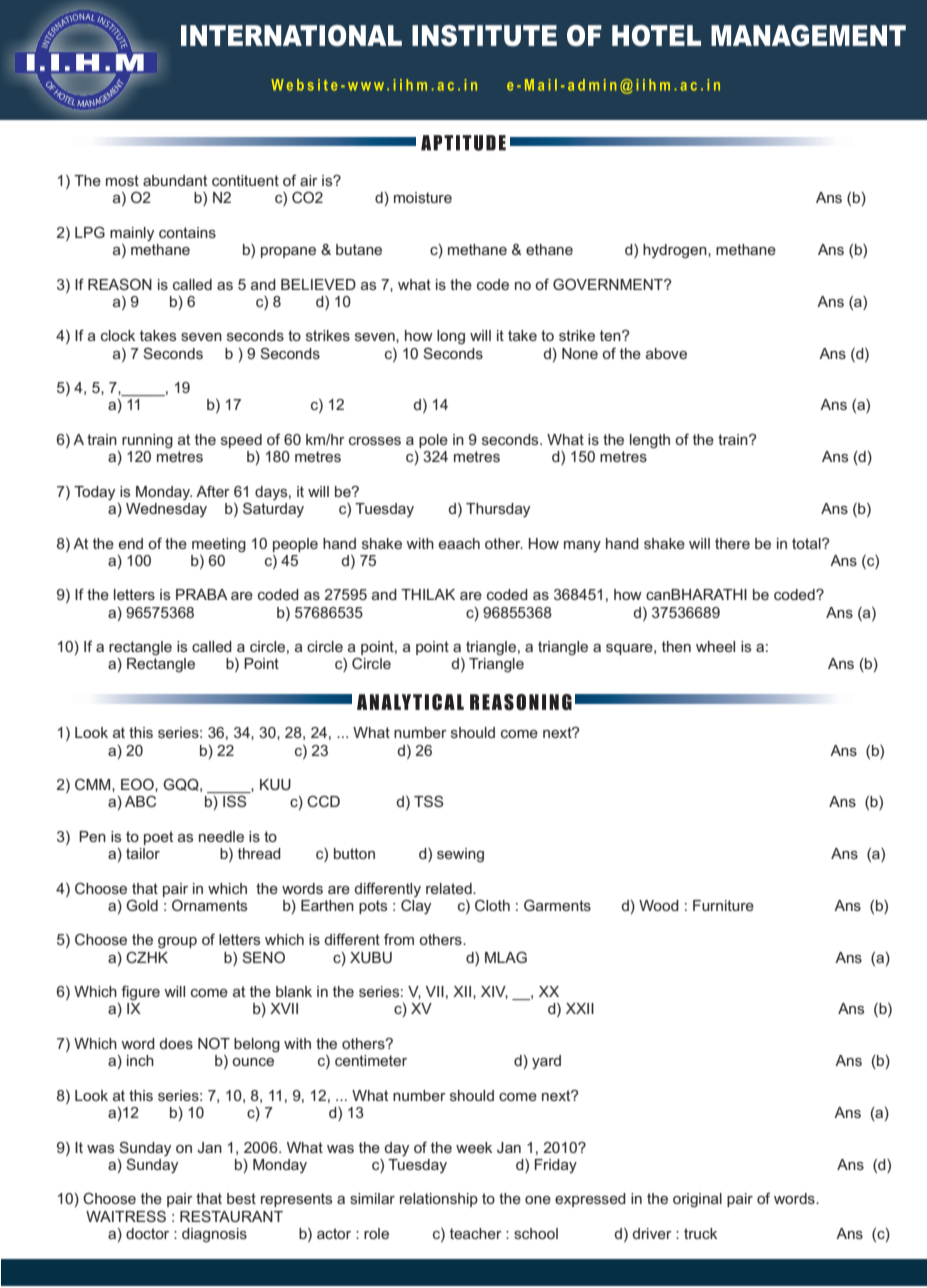 This screenshot has height=1288, width=927. Describe the element at coordinates (147, 1233) in the screenshot. I see `doctor` at that location.
